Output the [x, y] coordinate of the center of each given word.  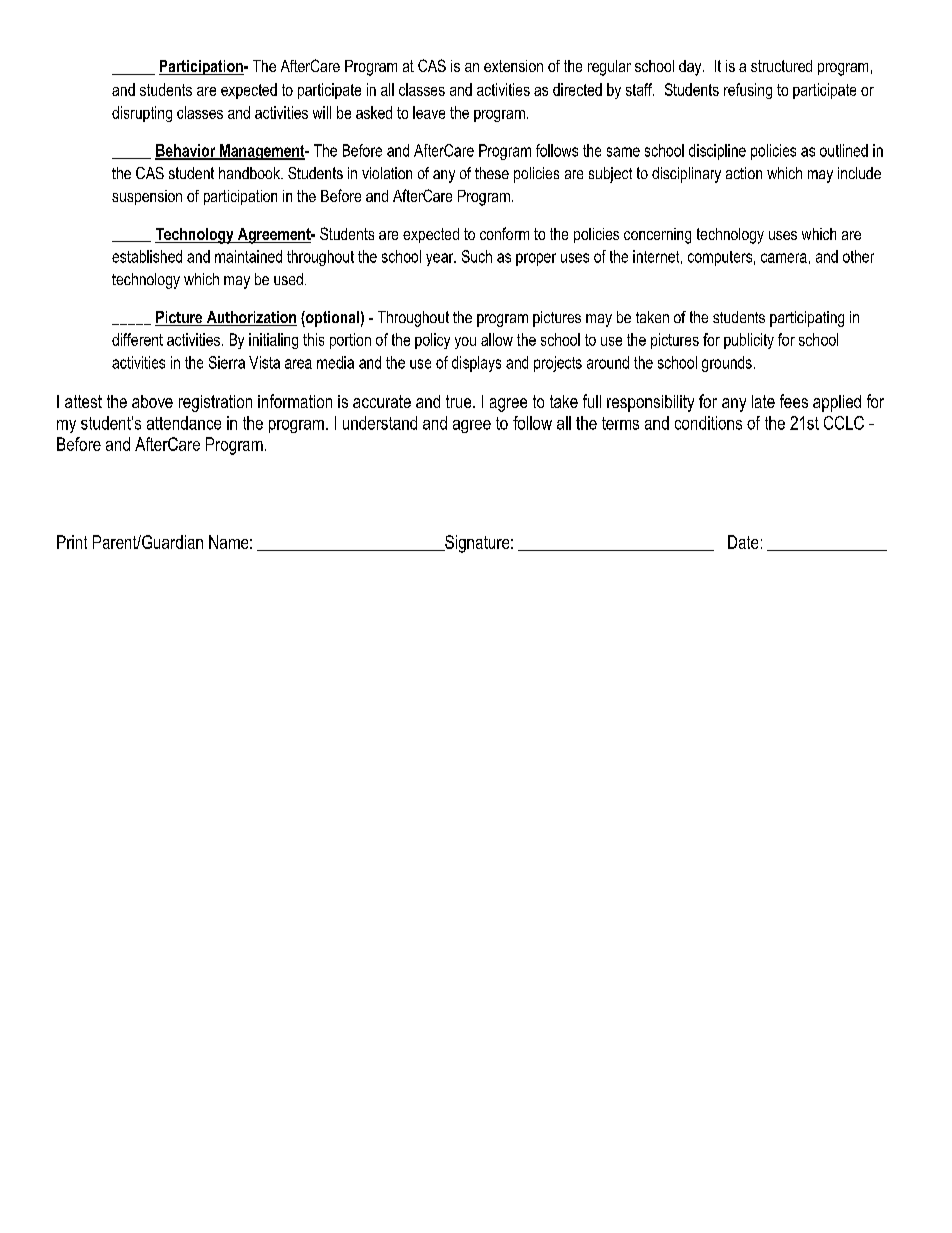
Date [743, 542]
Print [72, 542]
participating [807, 319]
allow [497, 339]
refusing [748, 91]
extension [513, 66]
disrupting [142, 114]
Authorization [250, 318]
